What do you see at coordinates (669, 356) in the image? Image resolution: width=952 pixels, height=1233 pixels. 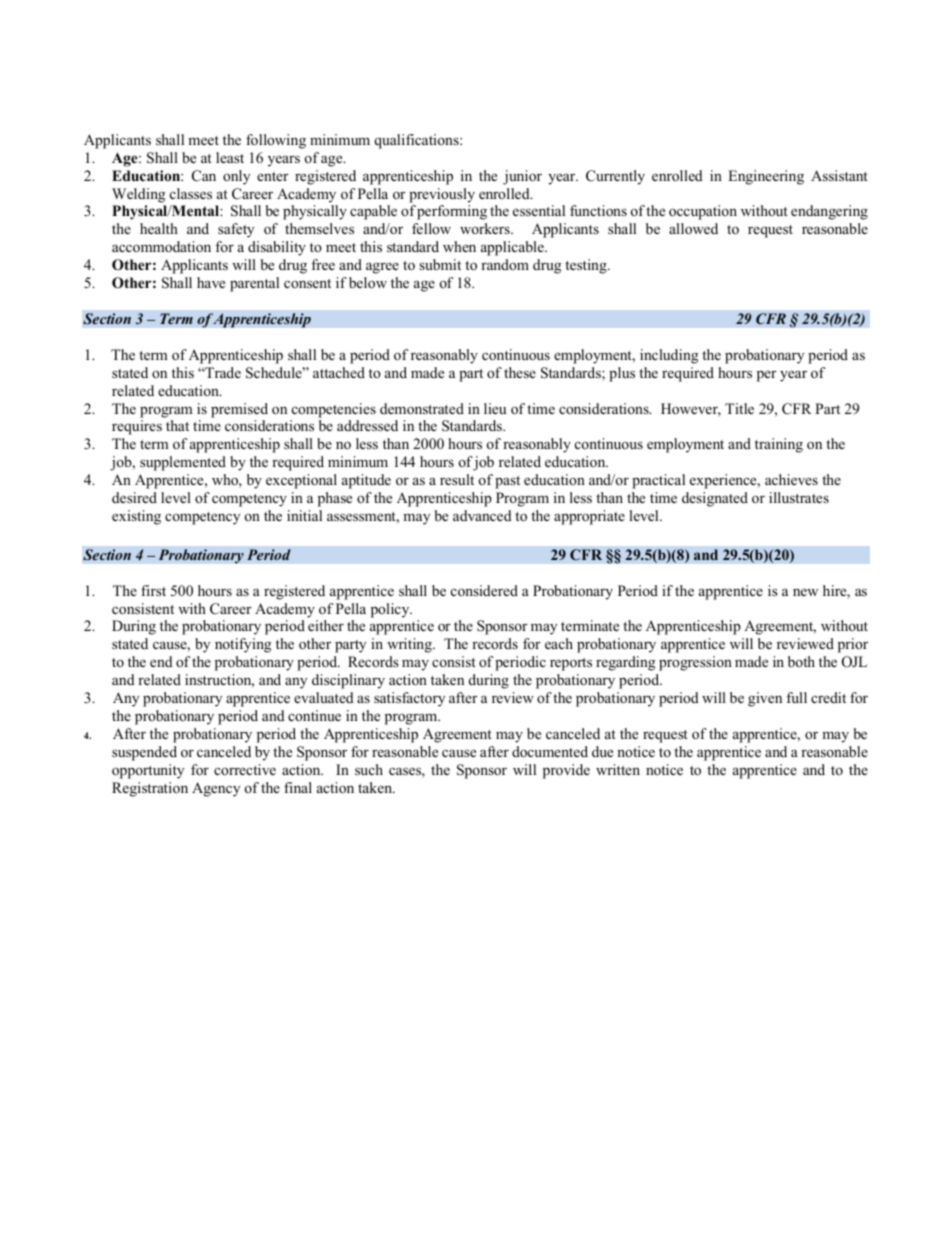 I see `including` at bounding box center [669, 356].
